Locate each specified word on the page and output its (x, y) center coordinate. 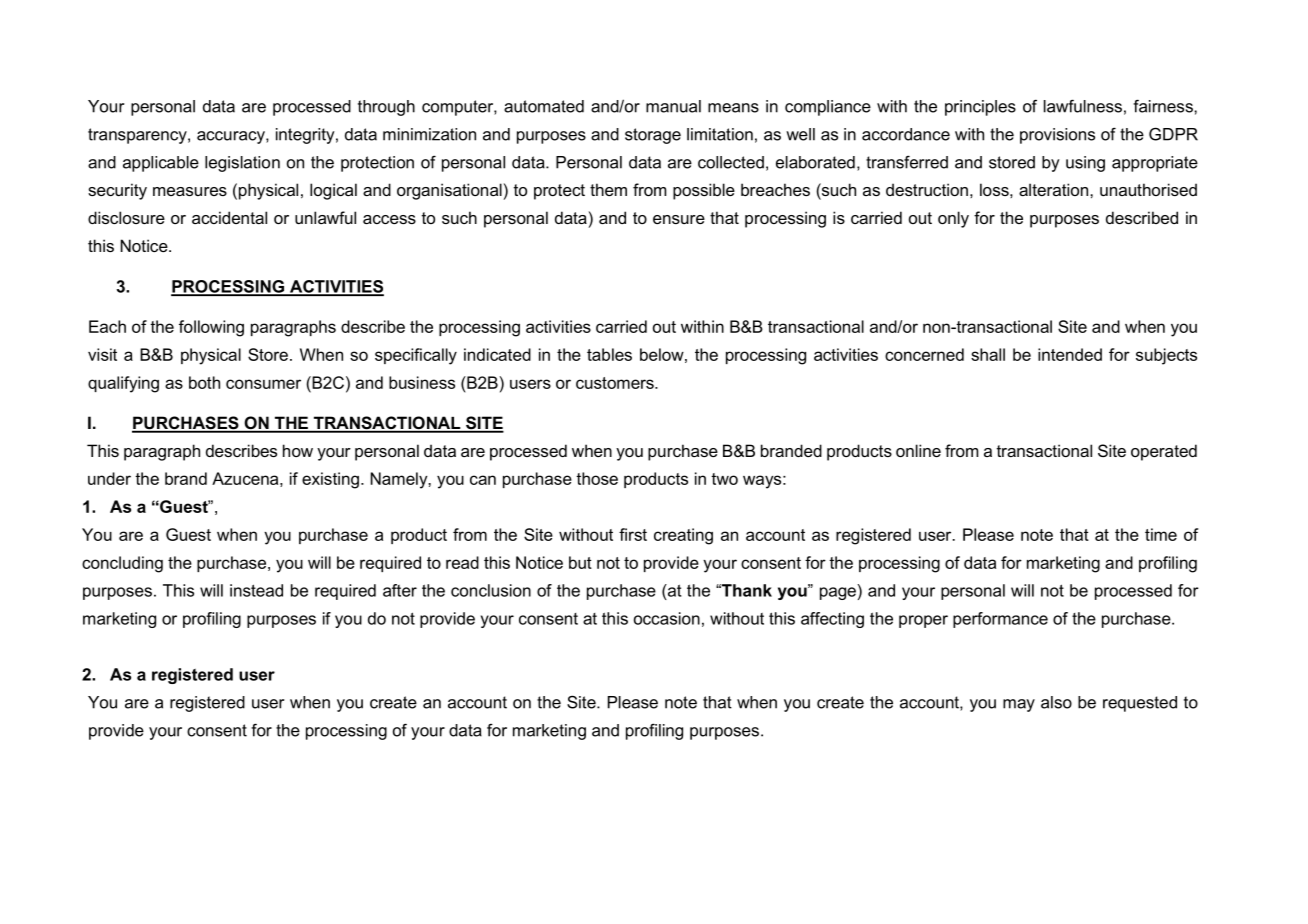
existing (330, 480)
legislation (242, 164)
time (1161, 534)
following (211, 328)
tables (609, 354)
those (597, 478)
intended (1070, 354)
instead (256, 590)
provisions (1057, 136)
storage (653, 136)
